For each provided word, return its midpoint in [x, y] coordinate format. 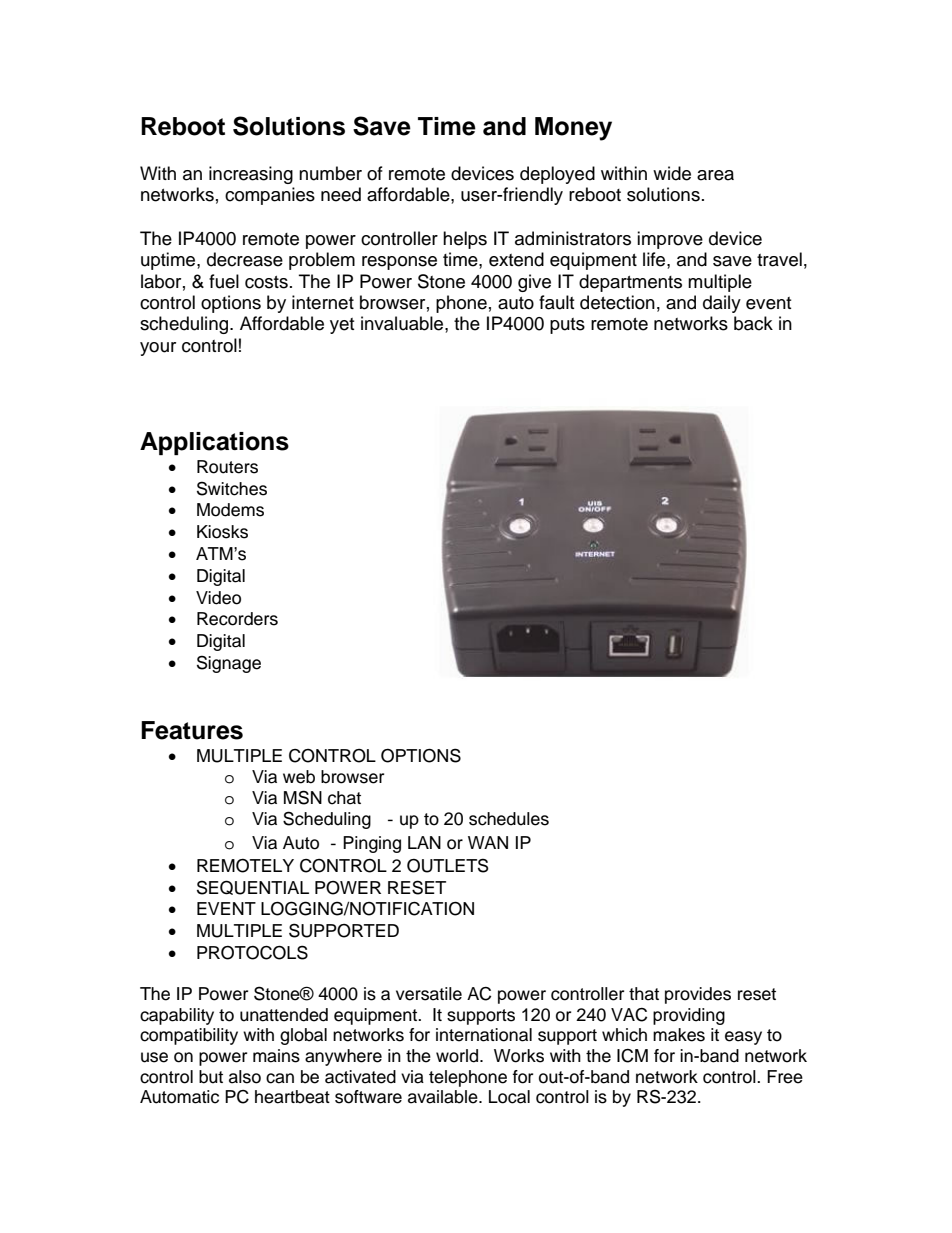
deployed [557, 175]
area [715, 175]
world [458, 1056]
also [245, 1077]
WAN [488, 842]
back [753, 323]
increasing [251, 175]
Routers [227, 467]
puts [567, 326]
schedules [509, 819]
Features [192, 730]
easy [743, 1038]
